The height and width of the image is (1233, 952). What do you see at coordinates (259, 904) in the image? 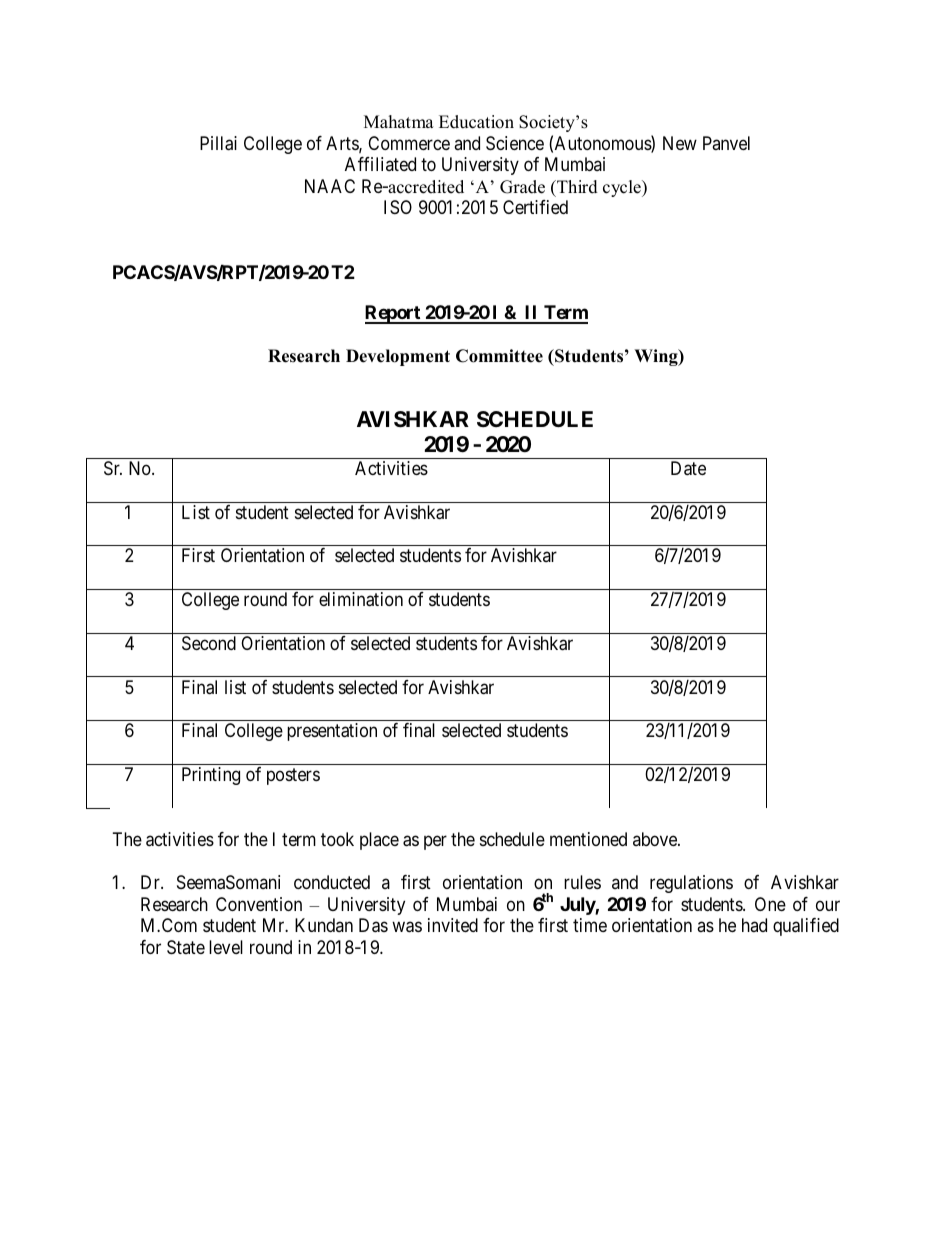
I see `Convention` at bounding box center [259, 904].
